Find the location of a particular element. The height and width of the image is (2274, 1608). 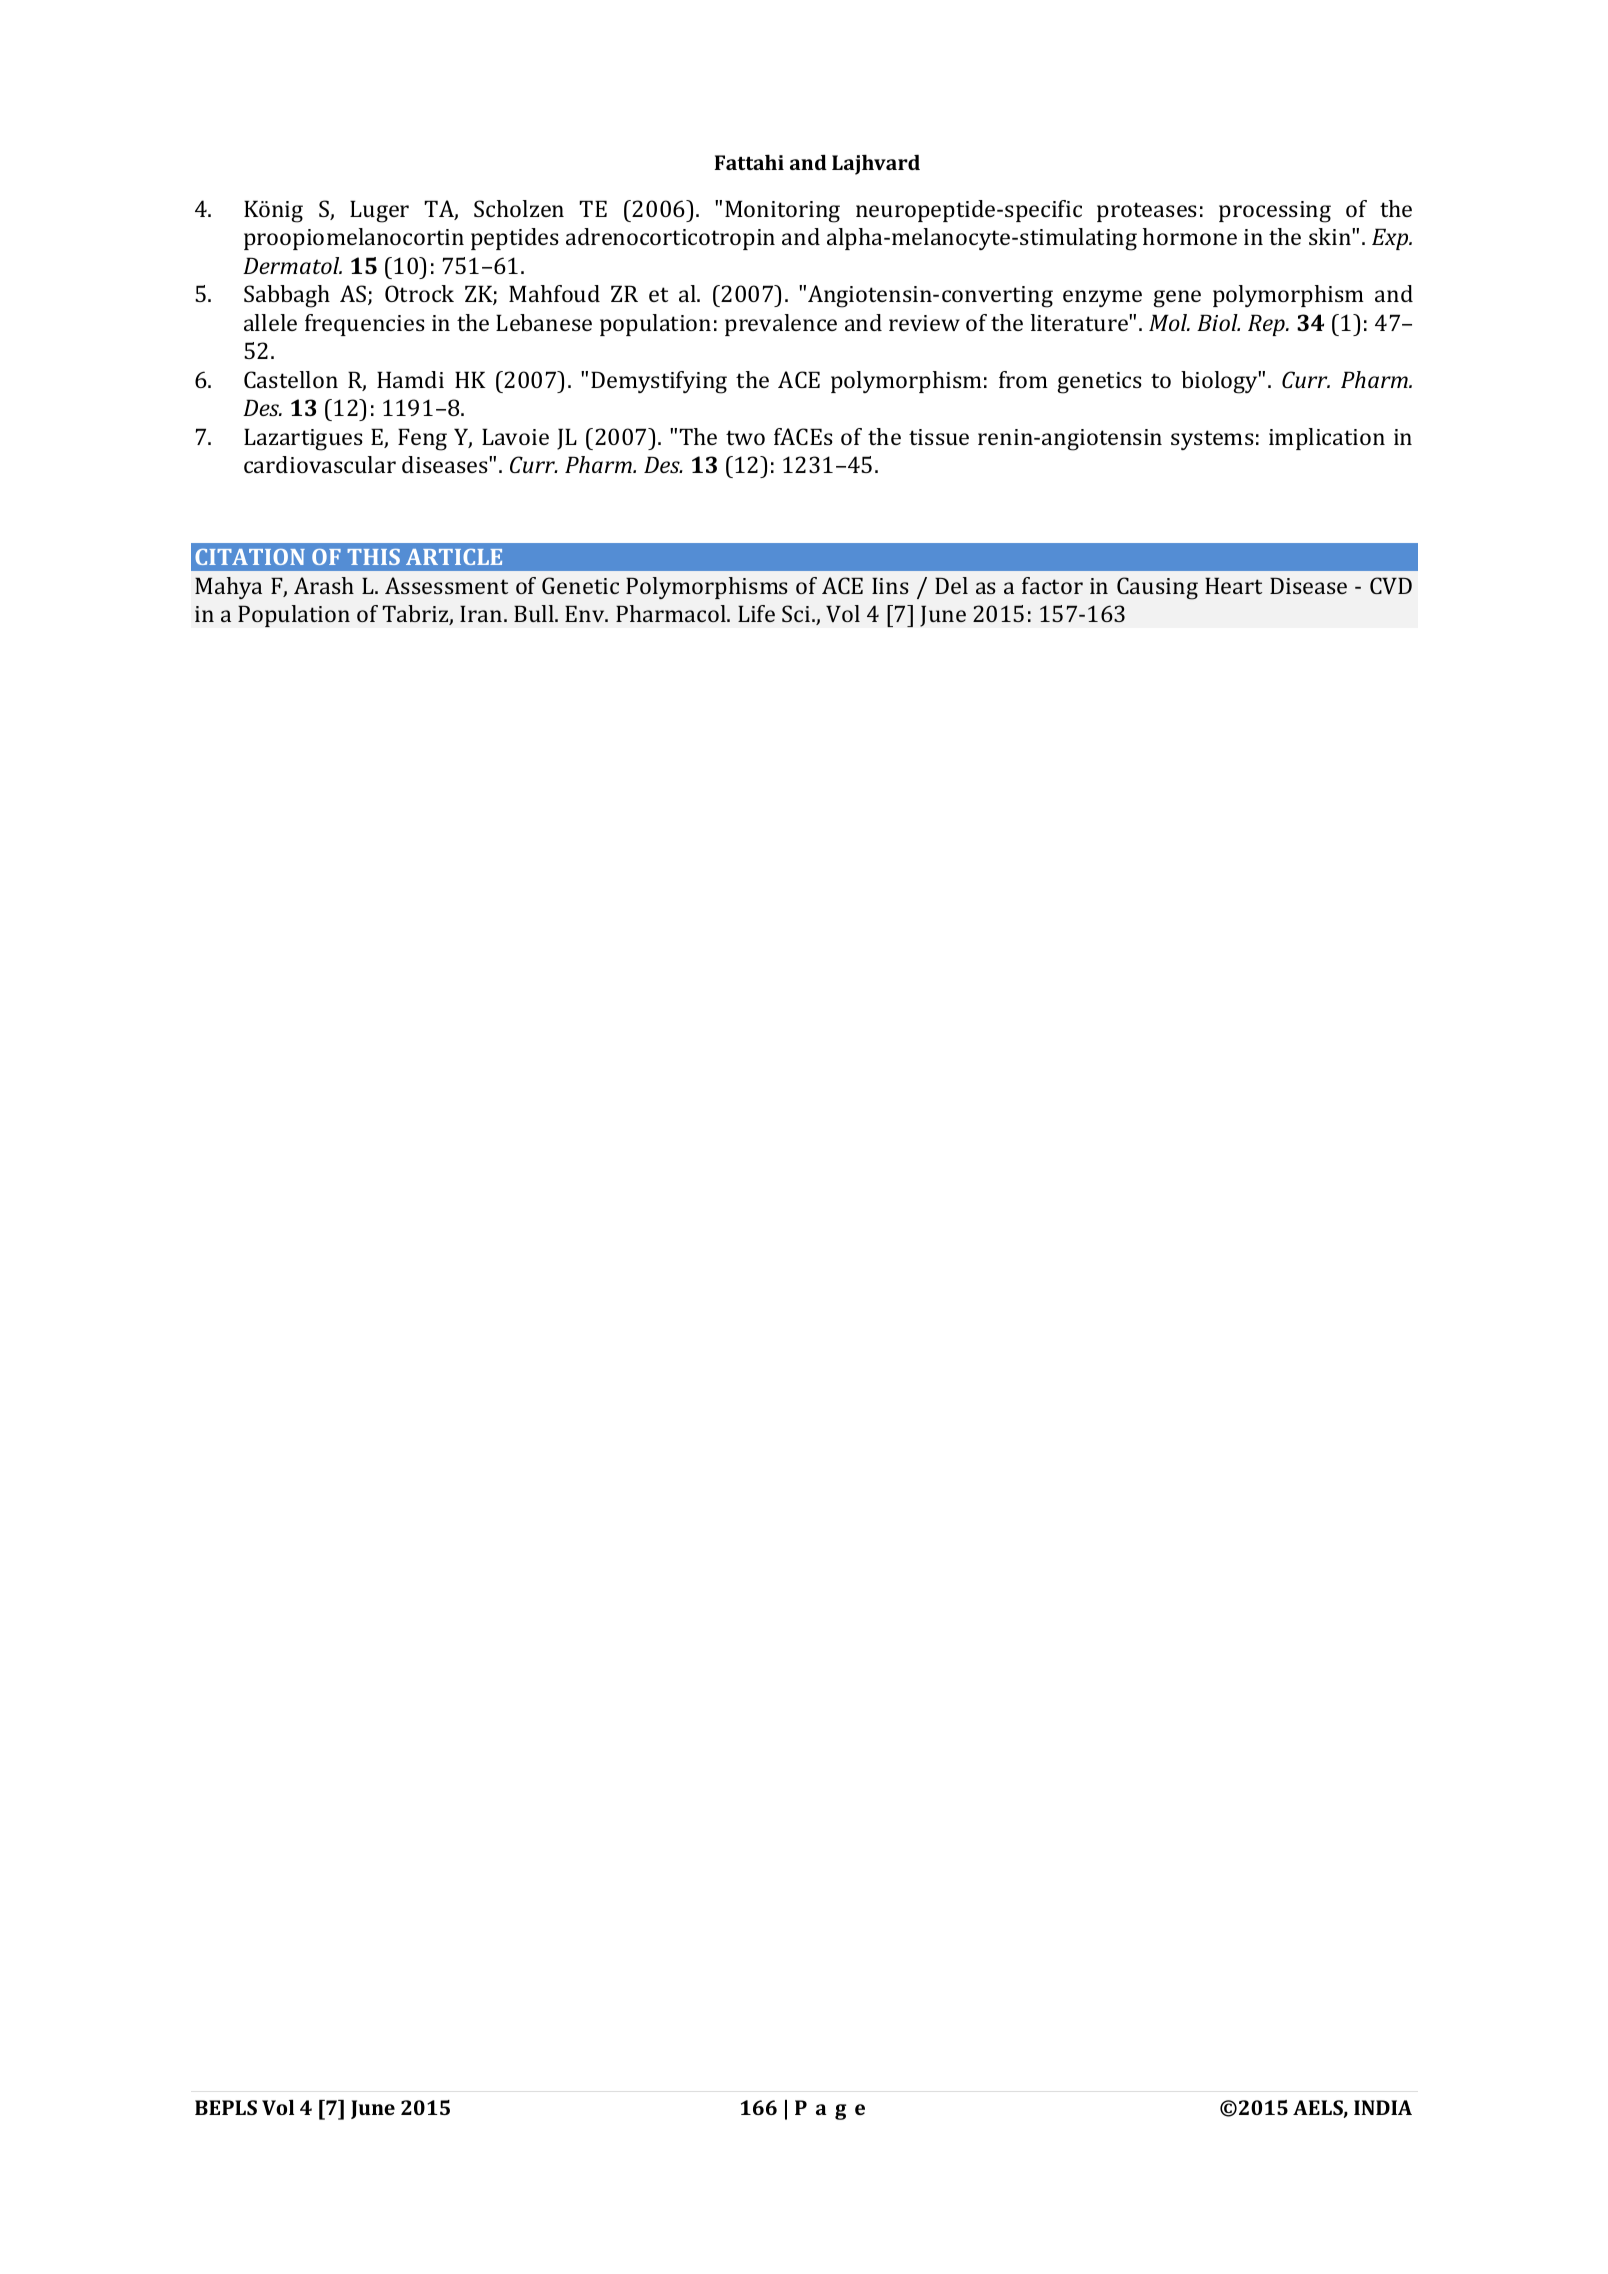

Arash is located at coordinates (324, 585).
